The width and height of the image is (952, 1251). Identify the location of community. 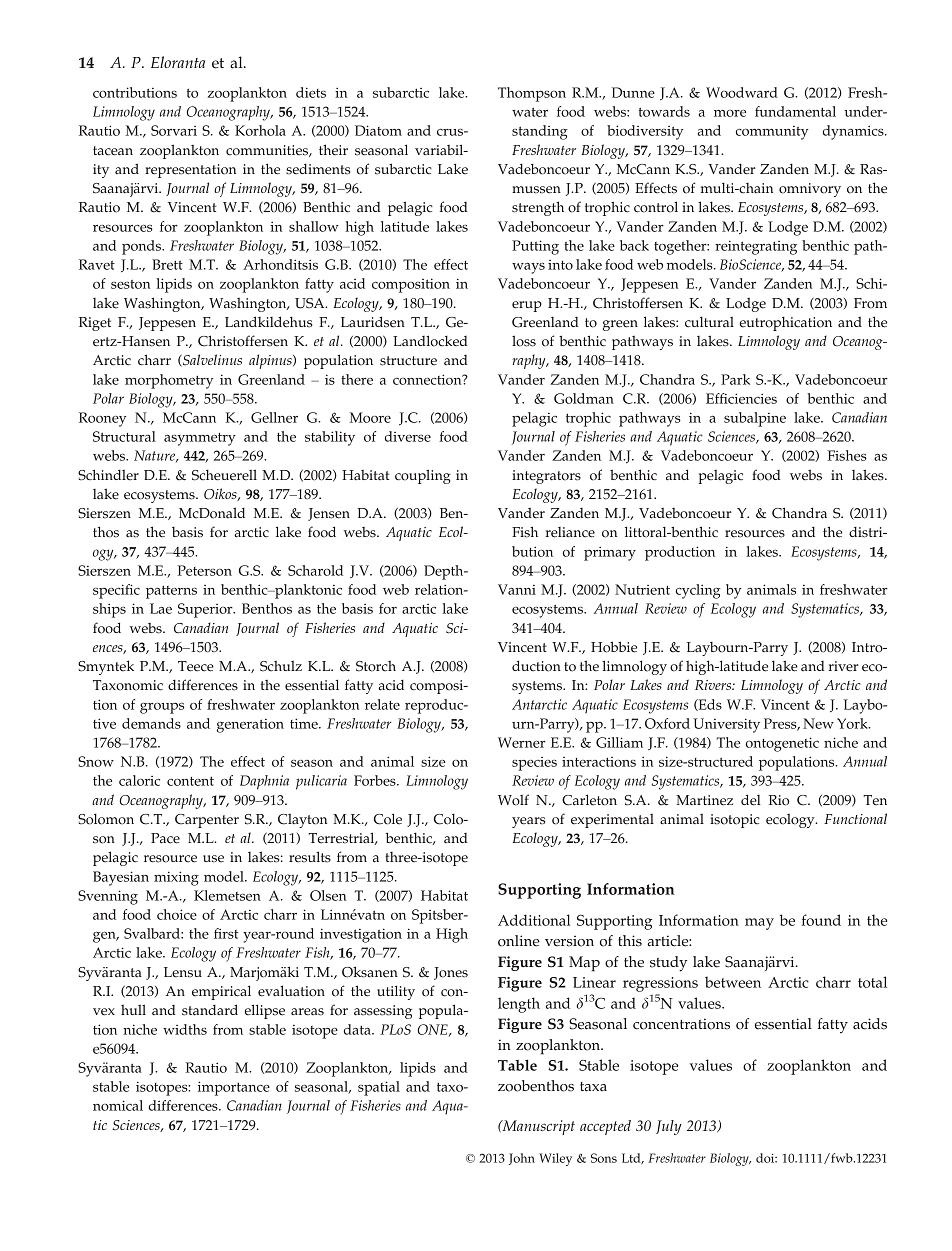
(772, 133).
